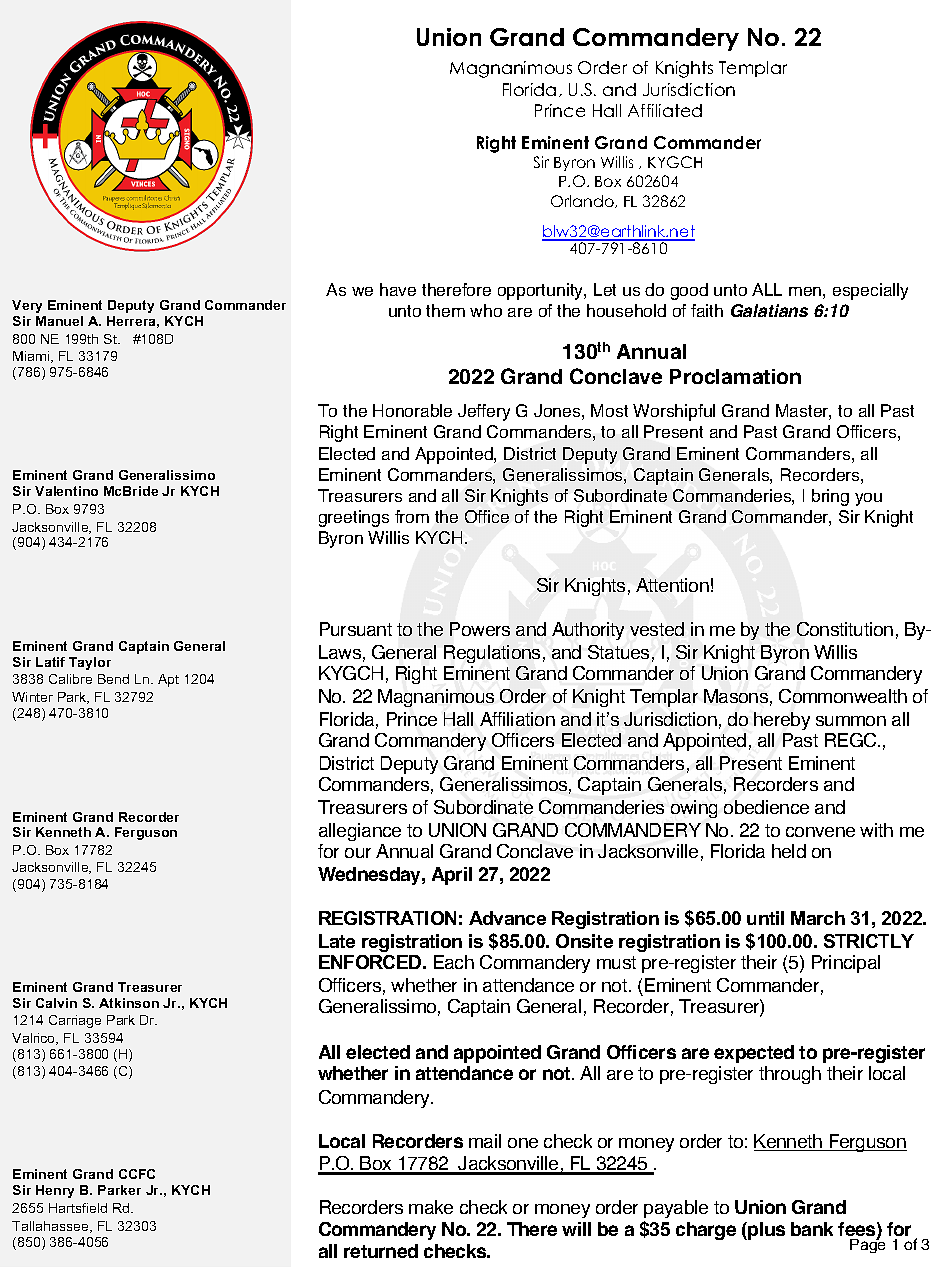 This screenshot has height=1270, width=952. I want to click on Hartsfield, so click(78, 1208).
